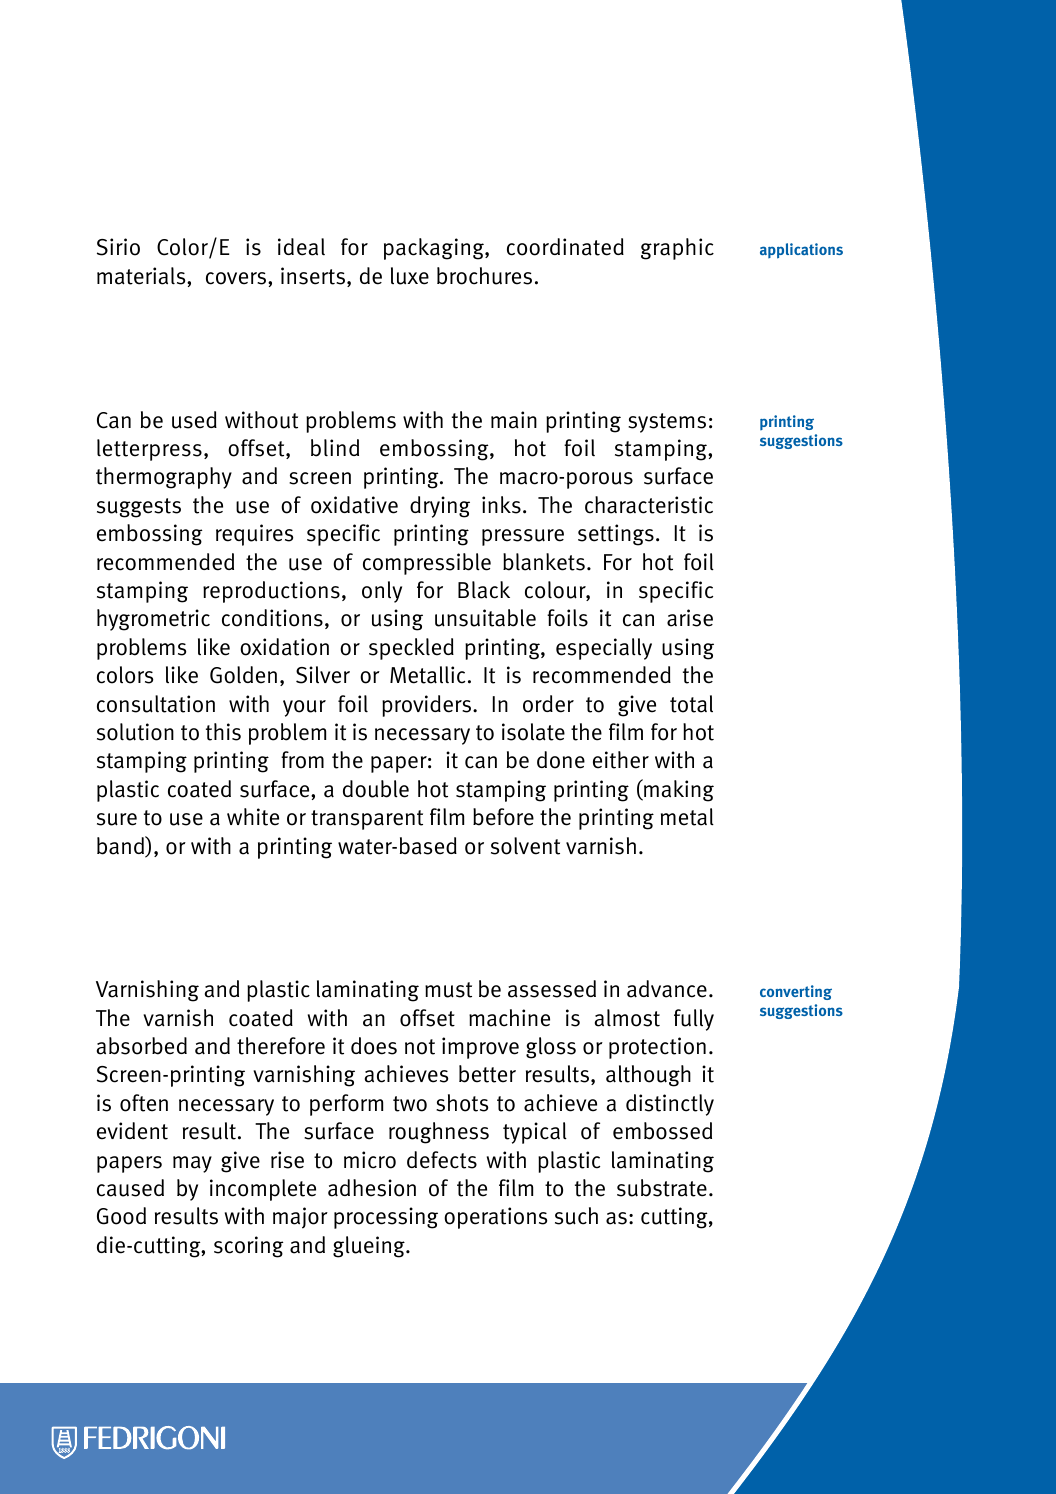  I want to click on operations, so click(495, 1218).
